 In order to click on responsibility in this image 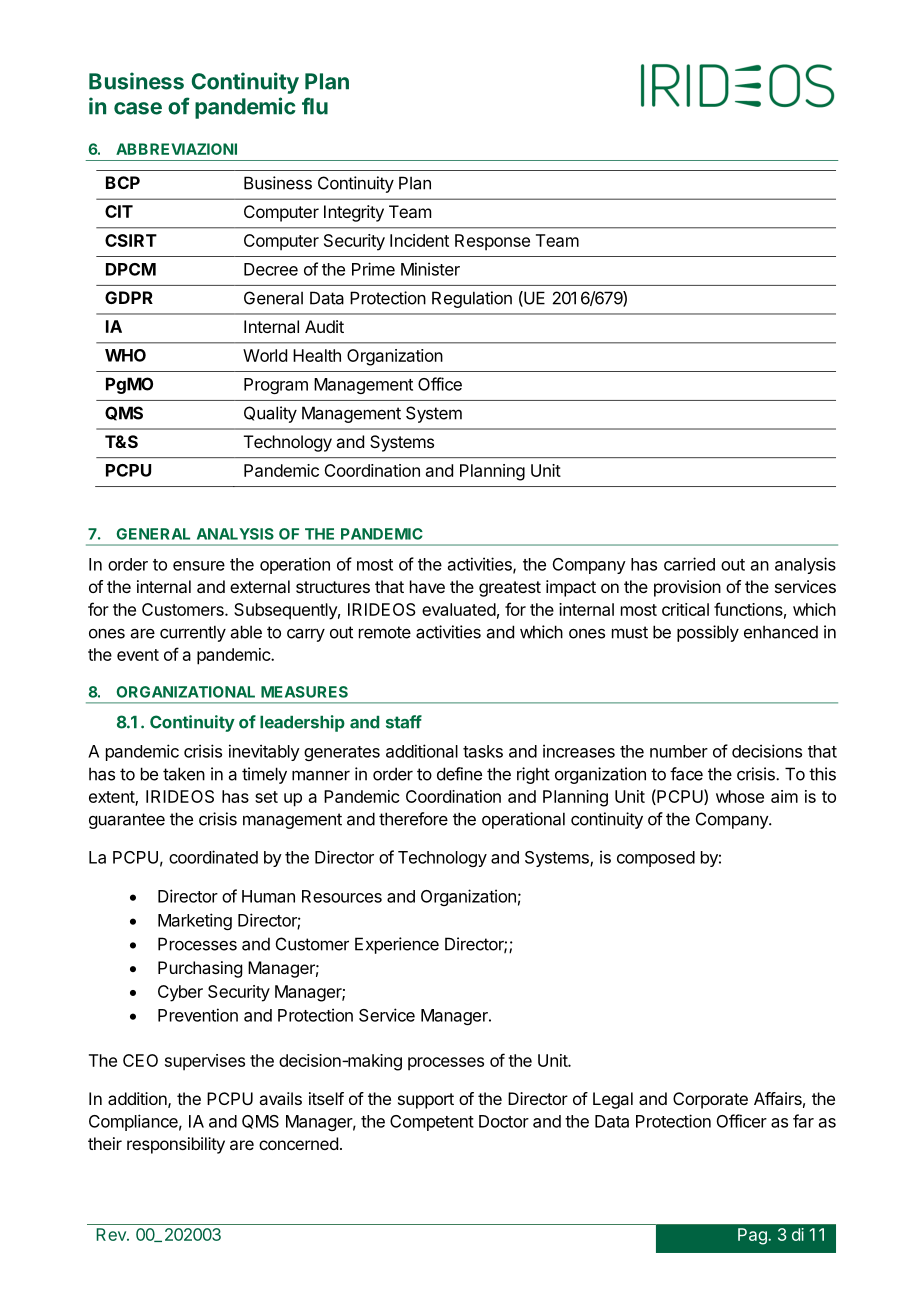, I will do `click(176, 1145)`.
